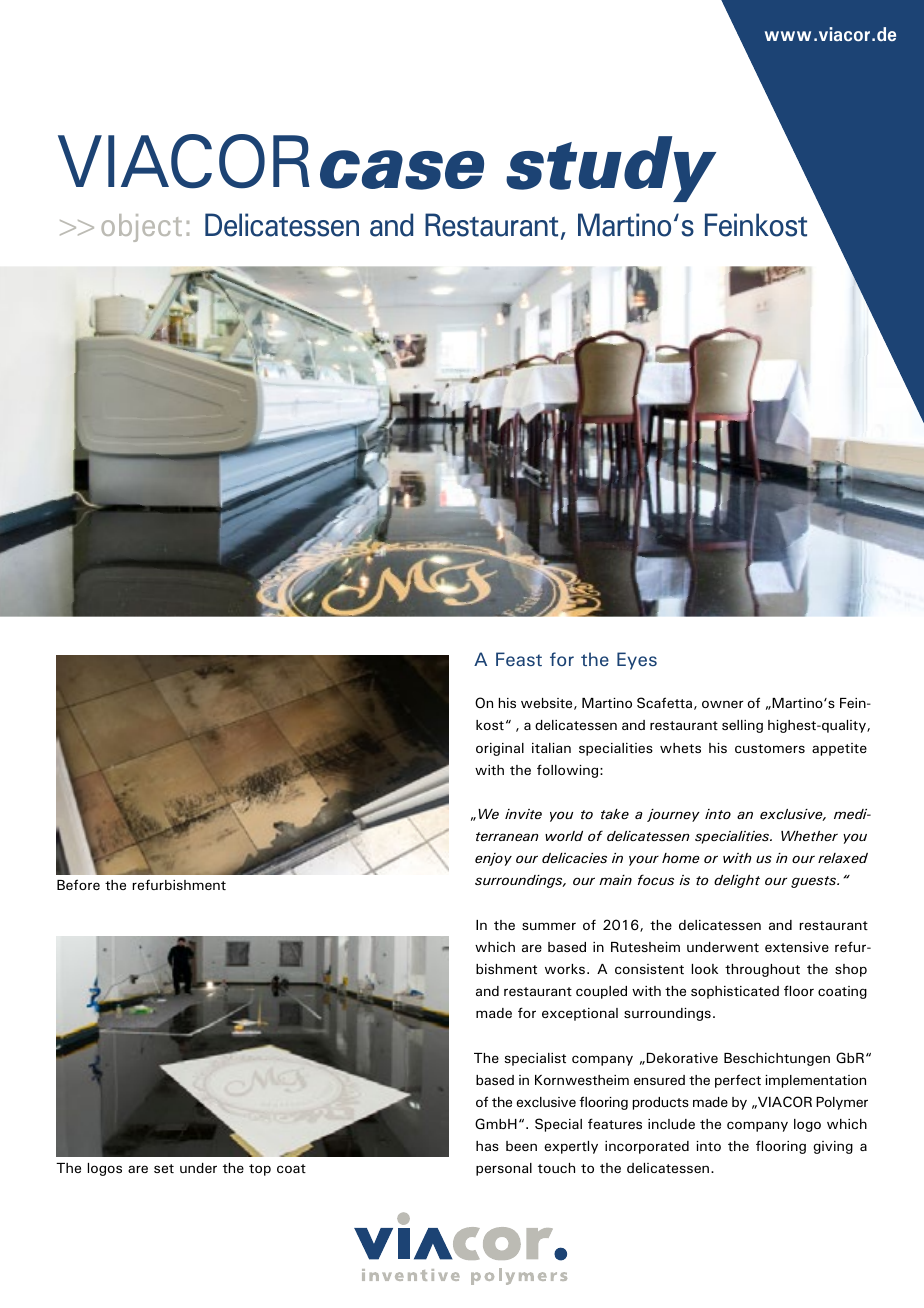  I want to click on selling, so click(742, 726).
